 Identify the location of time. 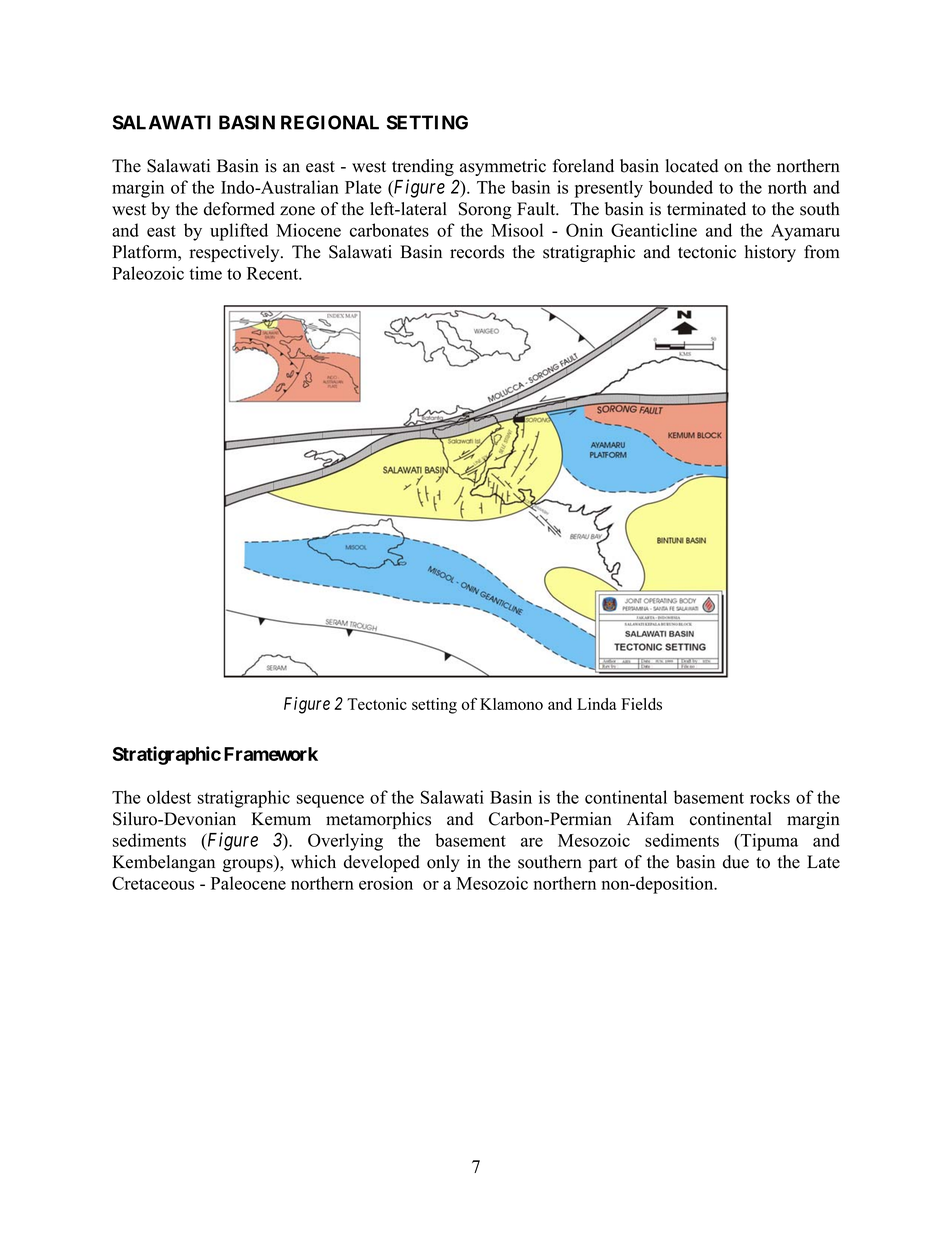
(205, 273).
